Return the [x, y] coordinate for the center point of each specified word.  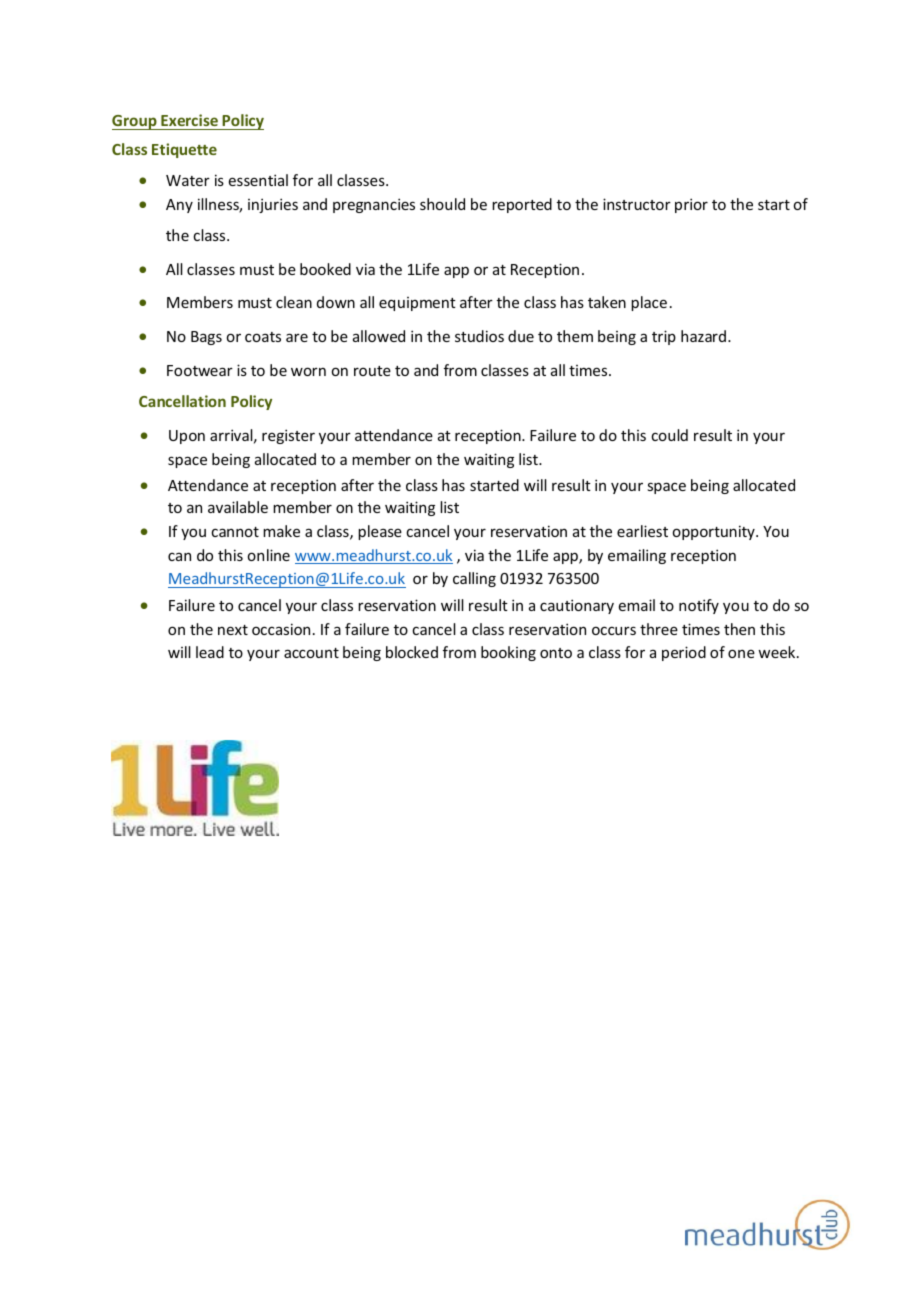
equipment [417, 304]
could [669, 435]
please [380, 532]
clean [294, 302]
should [442, 204]
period [684, 653]
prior [691, 205]
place [649, 303]
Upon [187, 437]
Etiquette [184, 150]
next [233, 630]
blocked [412, 652]
